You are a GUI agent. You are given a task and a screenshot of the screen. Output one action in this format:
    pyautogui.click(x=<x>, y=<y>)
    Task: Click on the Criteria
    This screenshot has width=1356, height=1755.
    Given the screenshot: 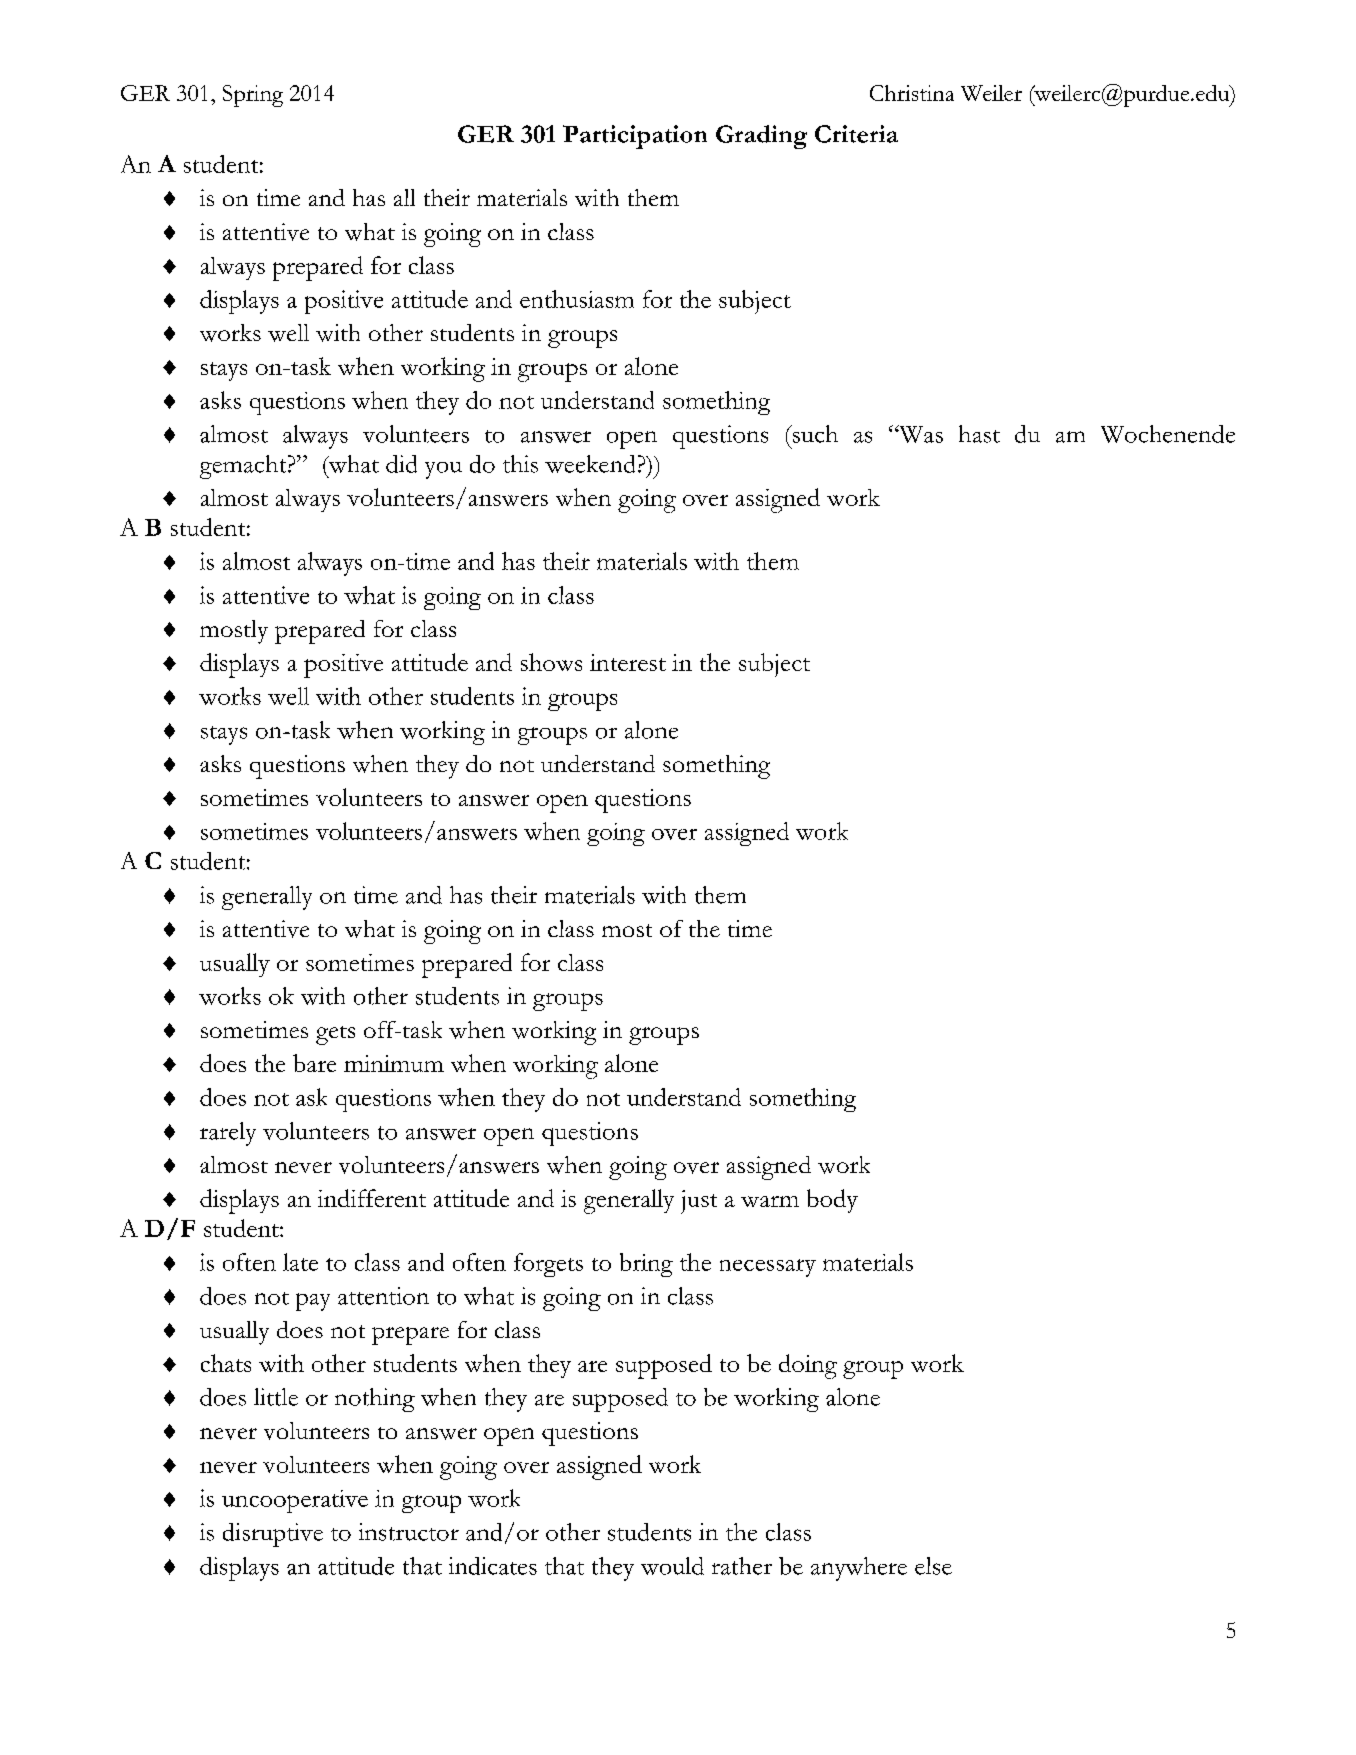 What is the action you would take?
    pyautogui.click(x=856, y=134)
